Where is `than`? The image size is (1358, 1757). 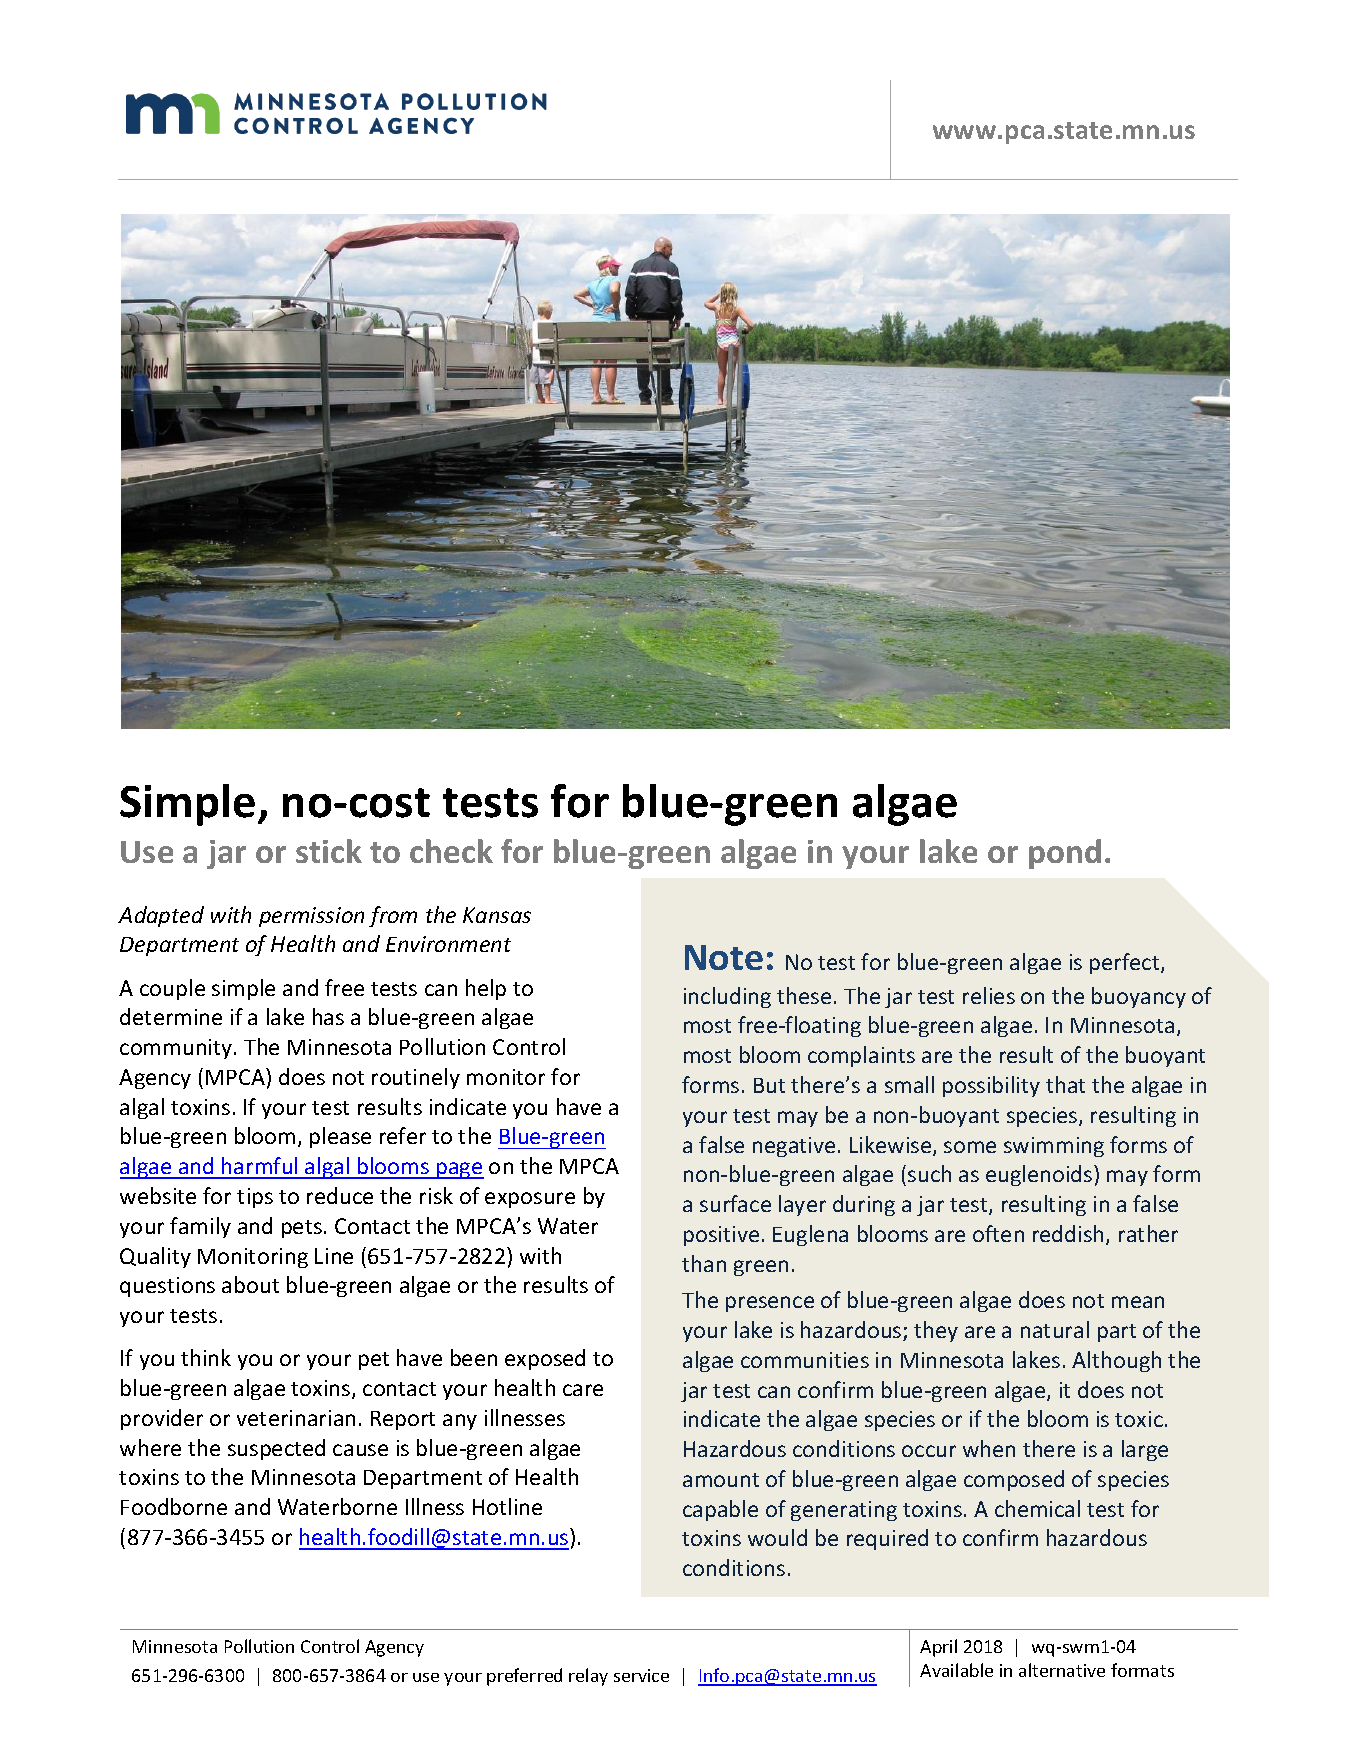 than is located at coordinates (704, 1263).
